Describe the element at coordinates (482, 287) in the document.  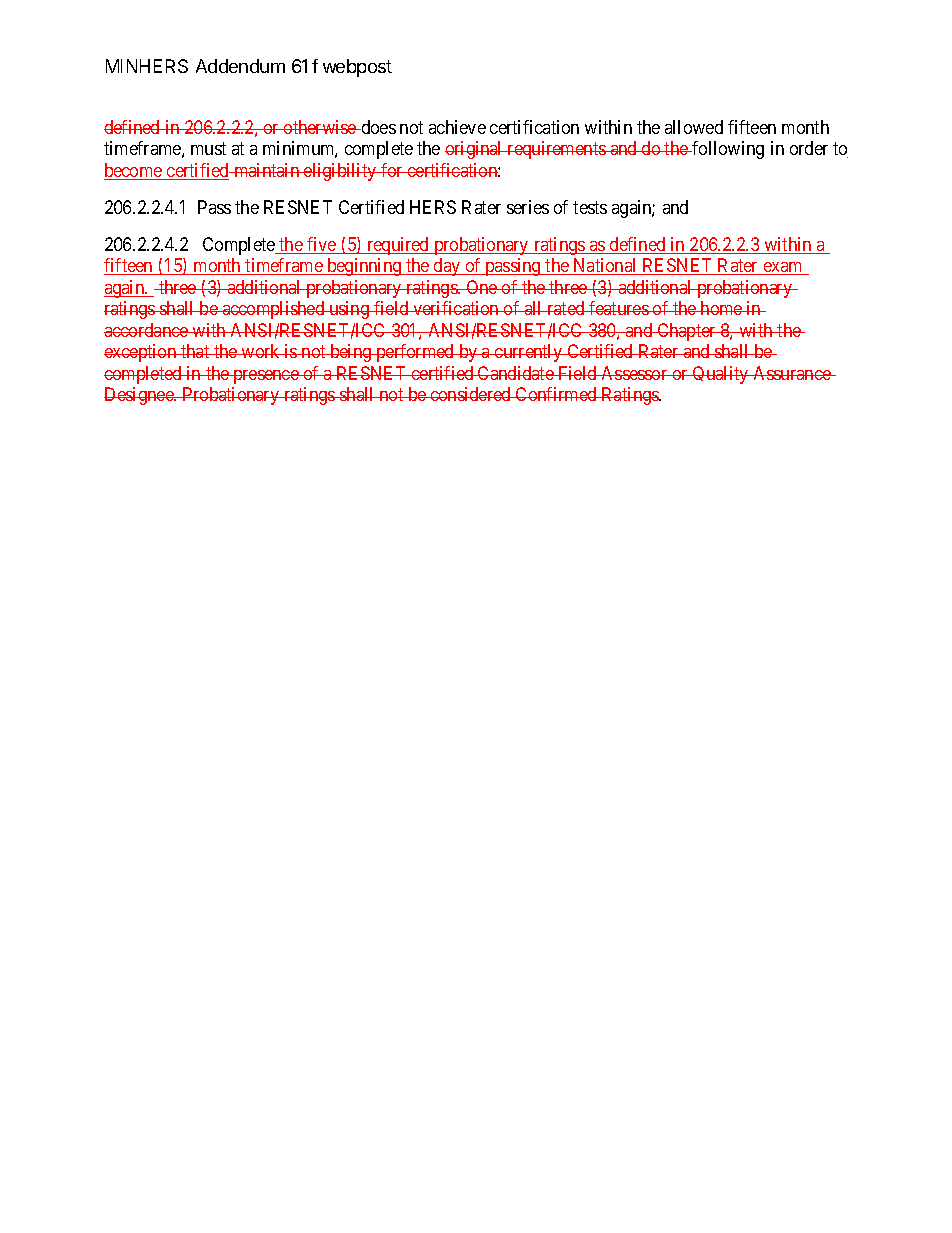
I see `One` at that location.
